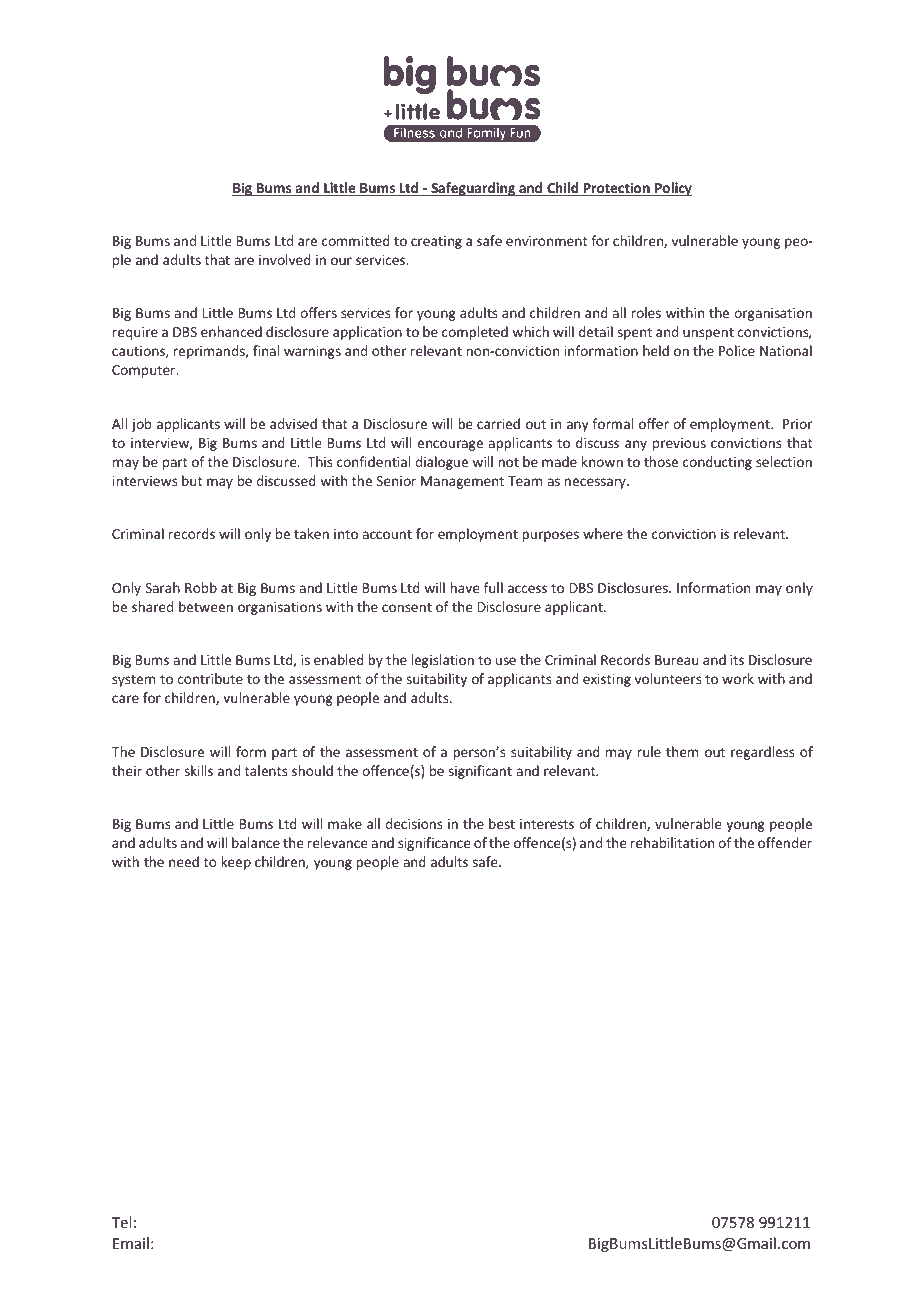 The width and height of the page is (924, 1308). Describe the element at coordinates (738, 678) in the page. I see `work` at that location.
